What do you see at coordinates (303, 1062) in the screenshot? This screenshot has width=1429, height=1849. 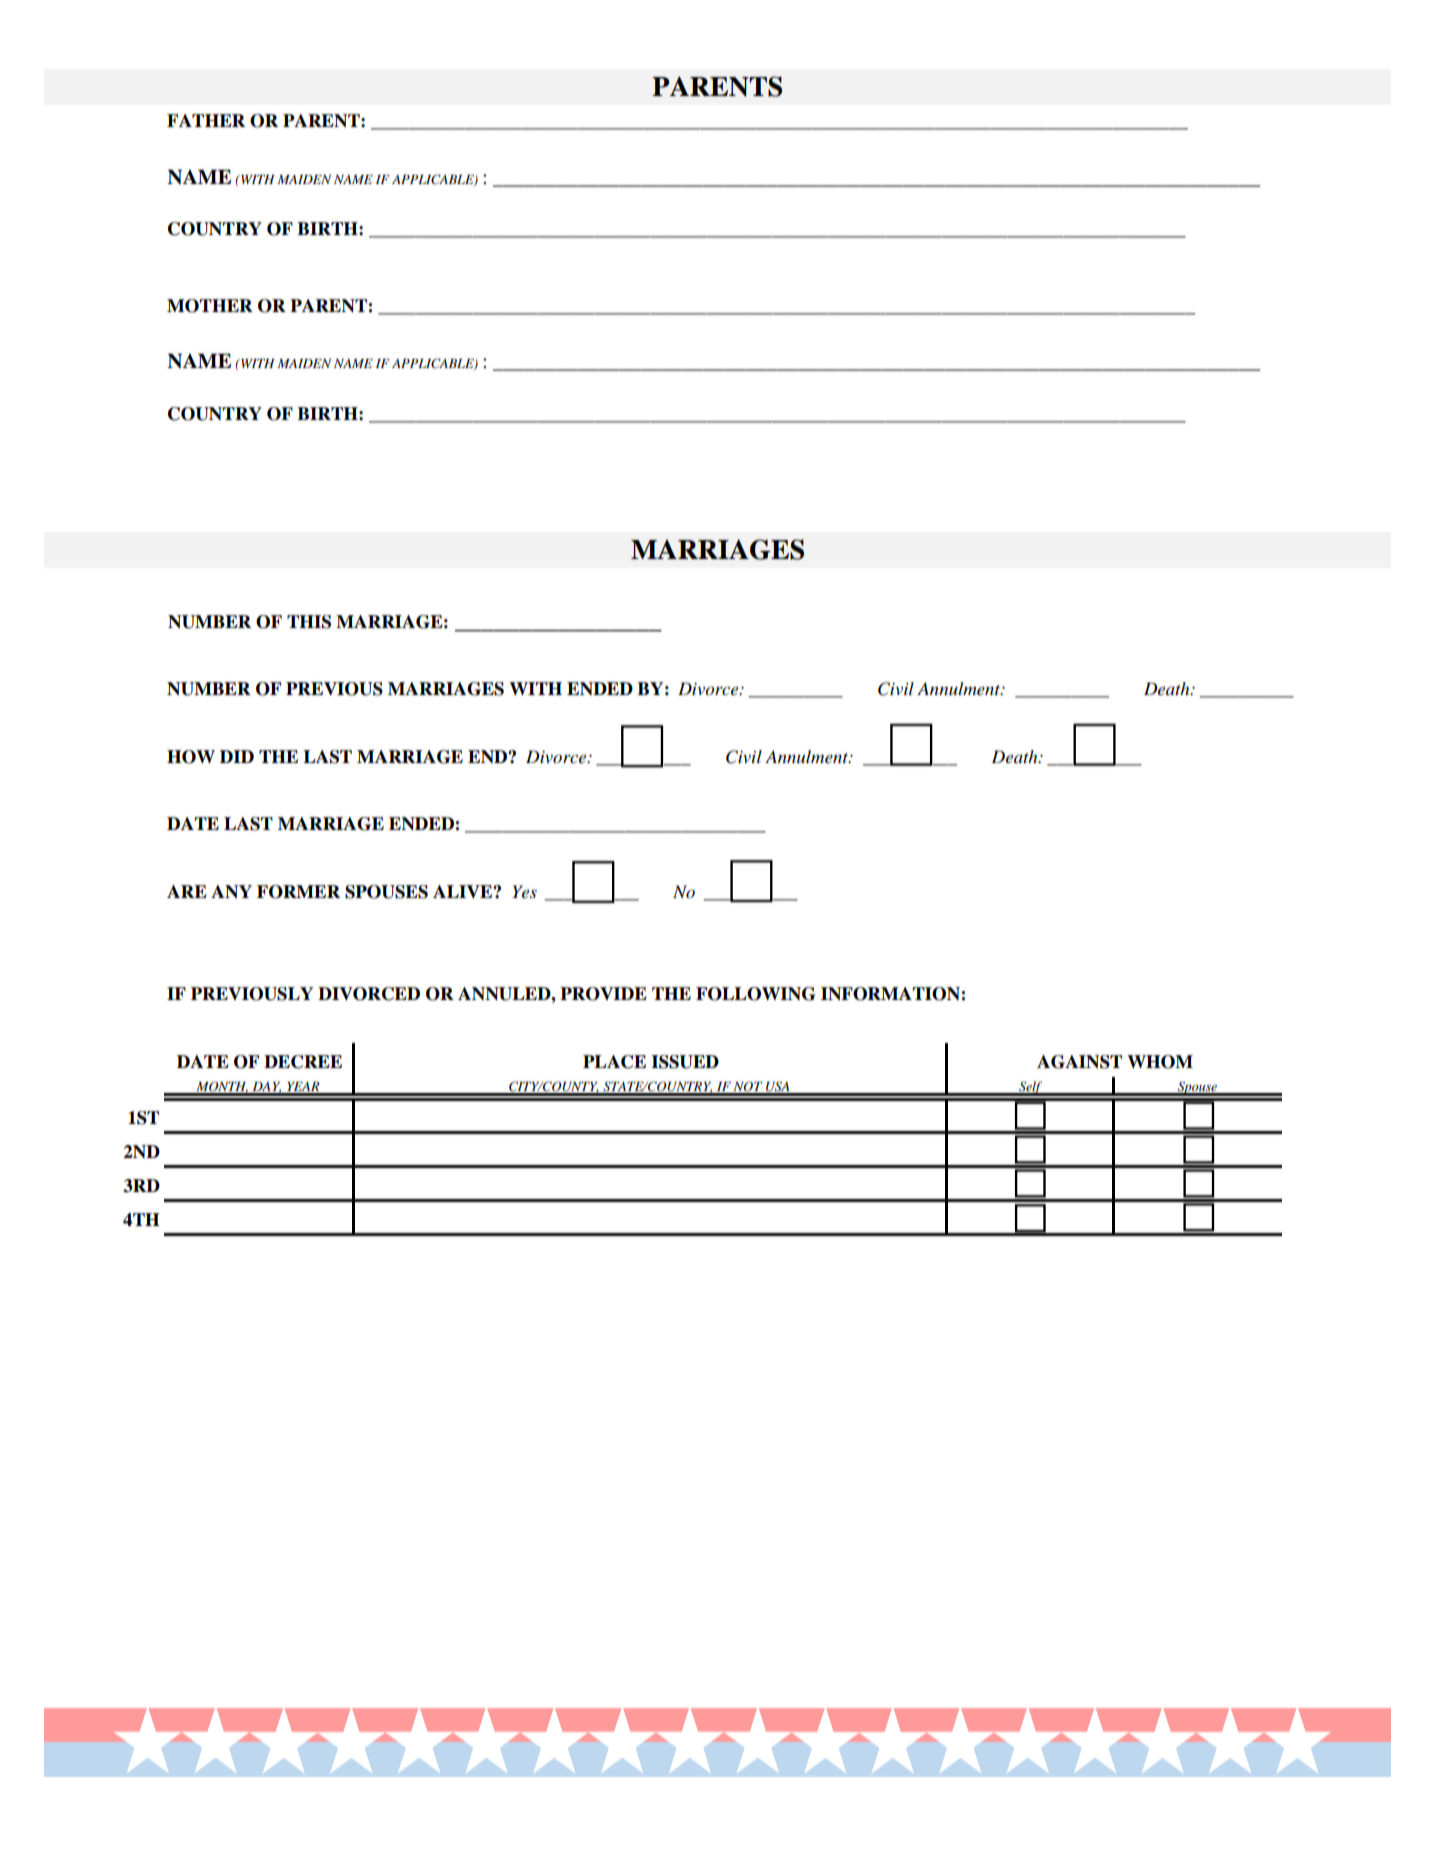 I see `DECREE` at bounding box center [303, 1062].
